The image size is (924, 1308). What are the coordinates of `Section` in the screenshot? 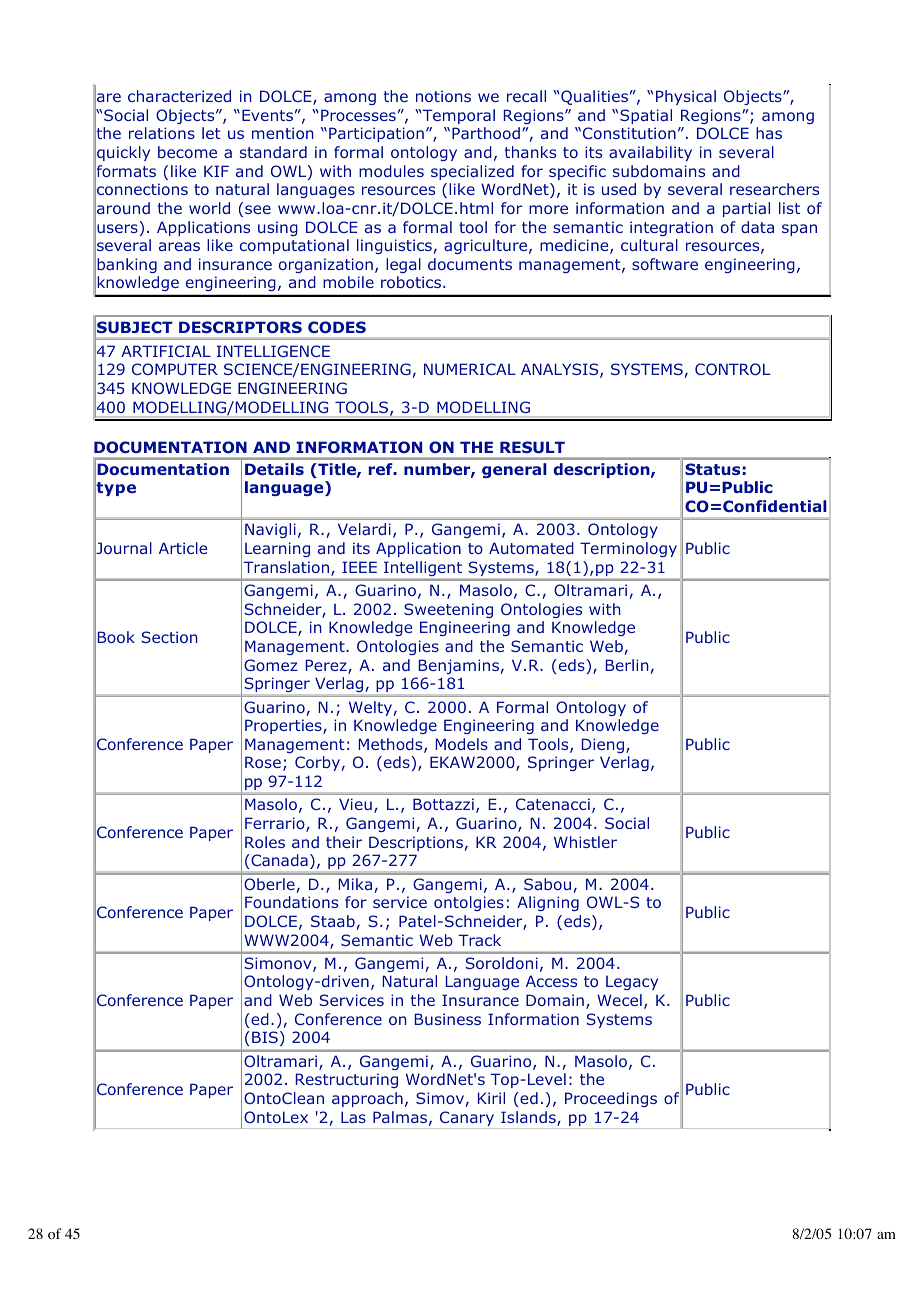 It's located at (170, 637).
